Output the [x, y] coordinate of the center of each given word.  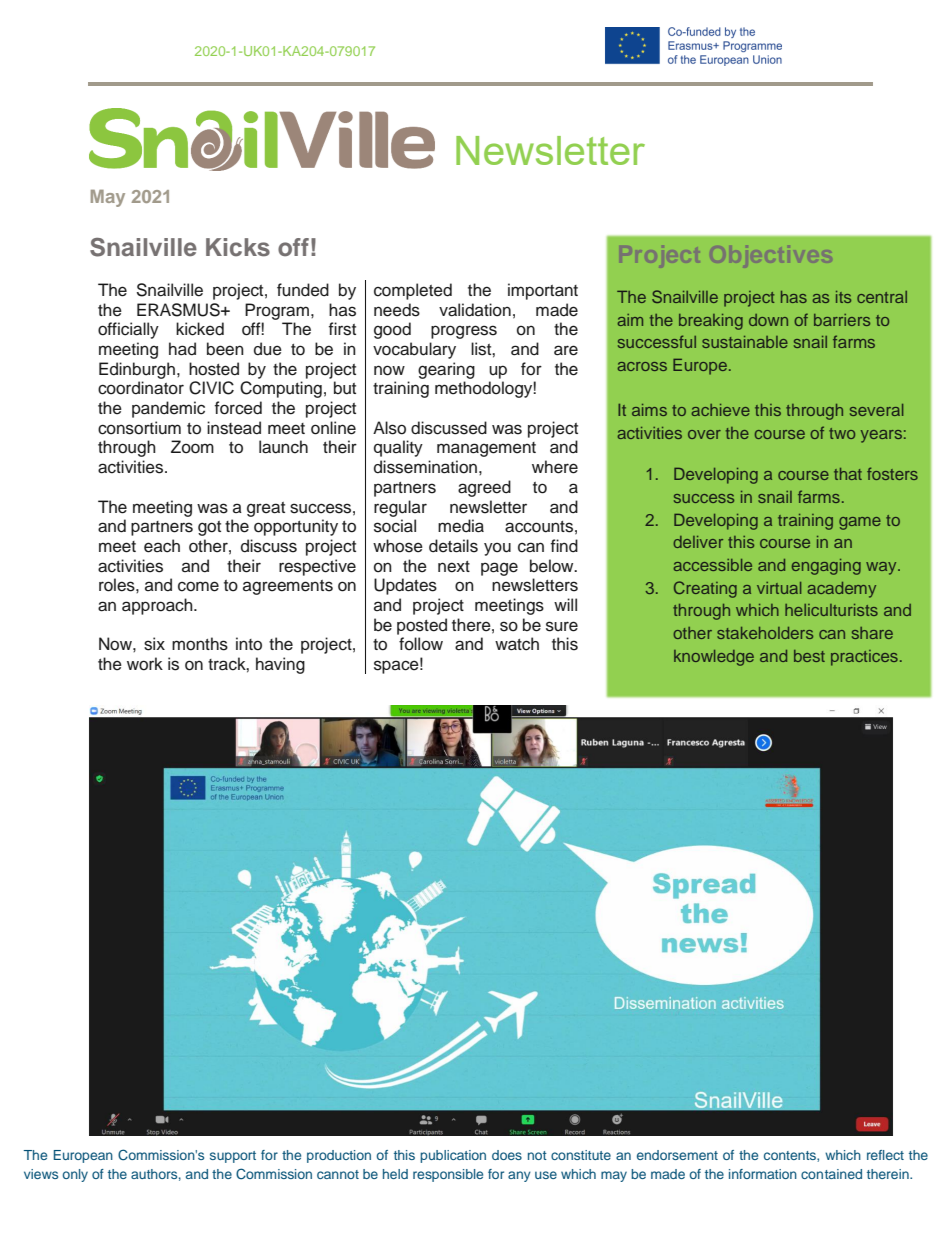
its [843, 297]
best [809, 656]
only [75, 1175]
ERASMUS [179, 310]
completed [413, 291]
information [763, 1174]
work [145, 664]
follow [421, 644]
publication [453, 1156]
